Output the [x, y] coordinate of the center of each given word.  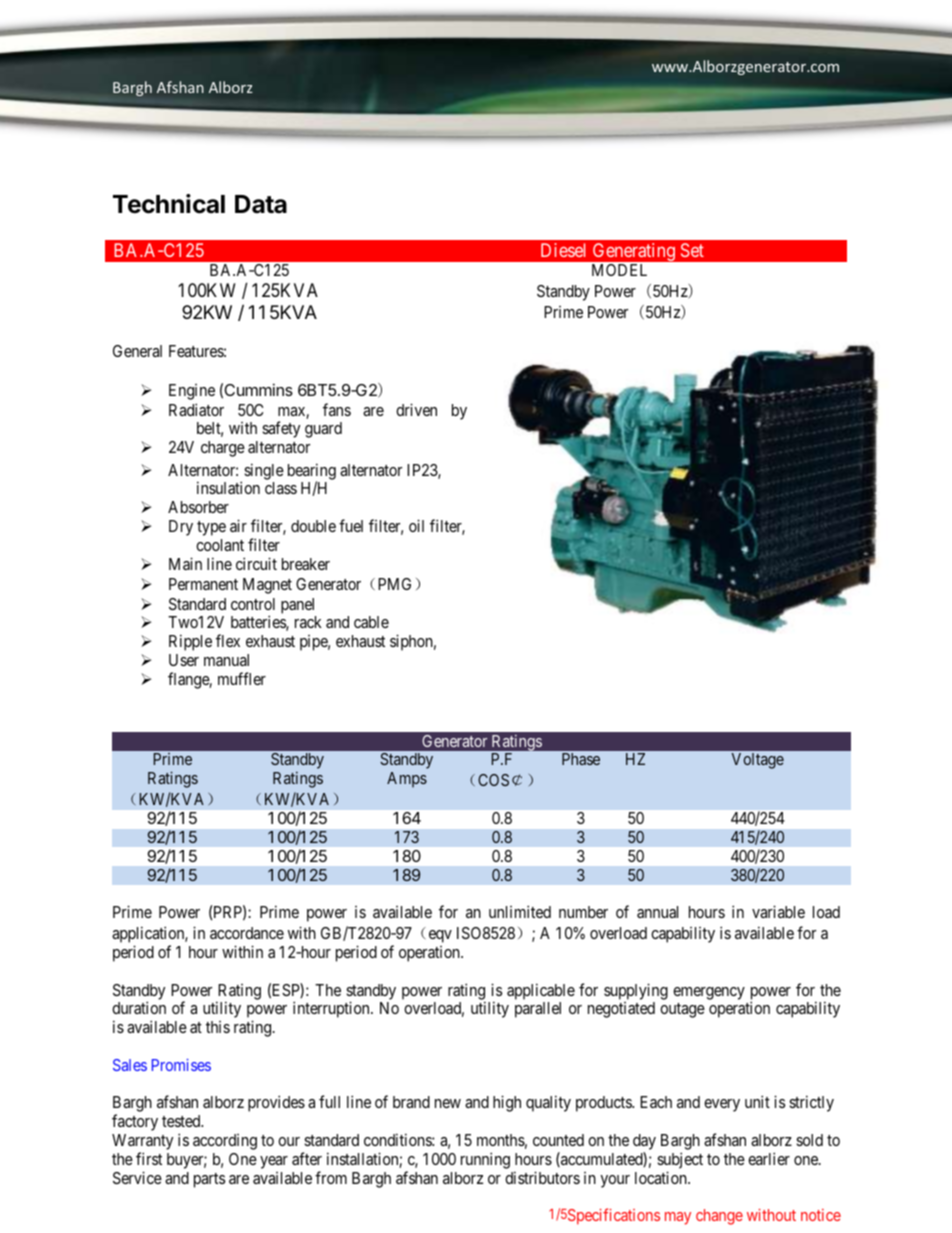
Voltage [758, 761]
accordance [247, 933]
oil [416, 525]
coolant [220, 545]
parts [209, 1180]
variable [778, 911]
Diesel [563, 250]
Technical [169, 204]
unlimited [520, 911]
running [485, 1160]
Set [692, 250]
